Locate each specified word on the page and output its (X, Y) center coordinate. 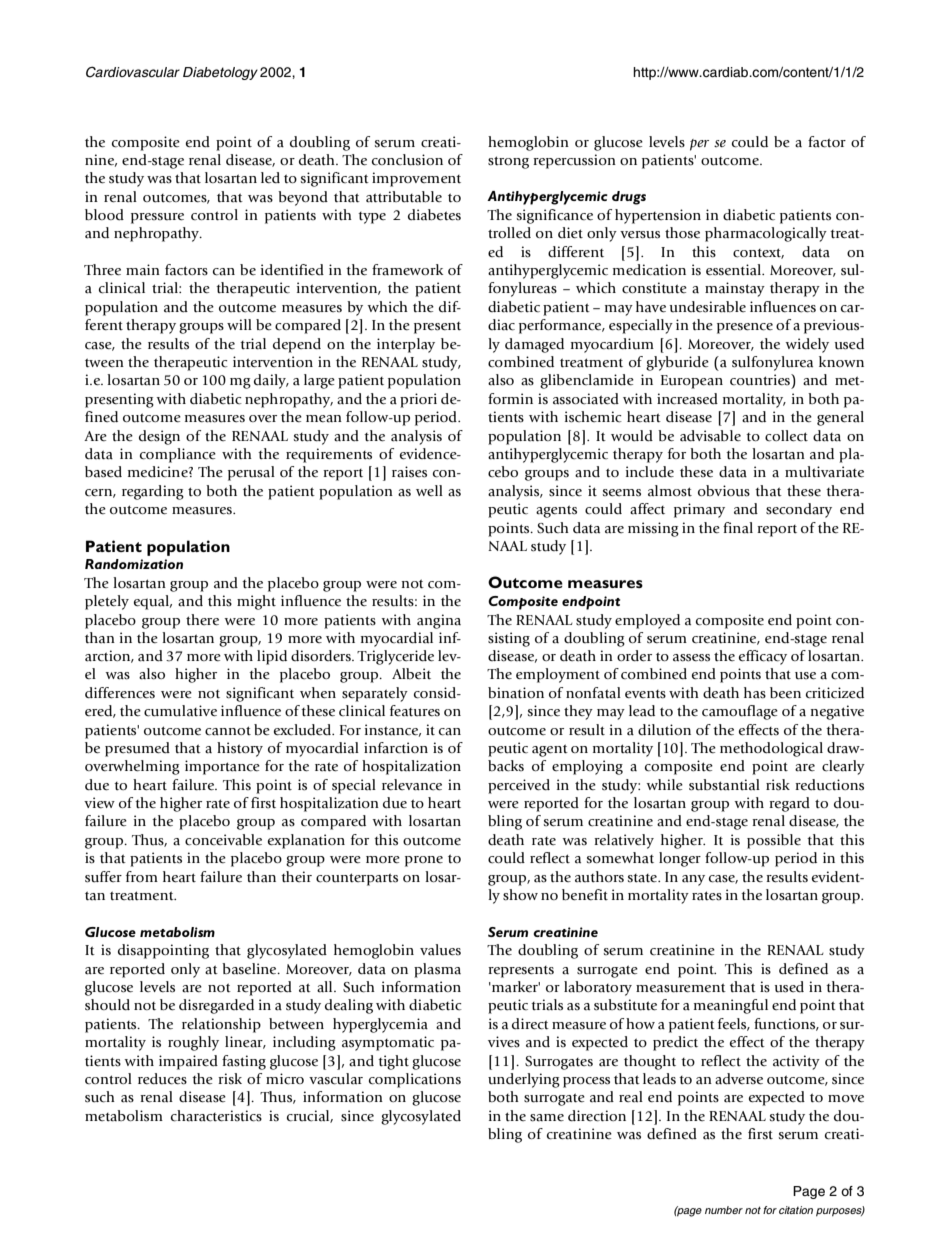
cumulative (180, 711)
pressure (157, 218)
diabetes (434, 215)
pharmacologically (766, 234)
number (724, 1210)
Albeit (411, 674)
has (755, 693)
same (547, 1118)
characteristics (216, 1116)
